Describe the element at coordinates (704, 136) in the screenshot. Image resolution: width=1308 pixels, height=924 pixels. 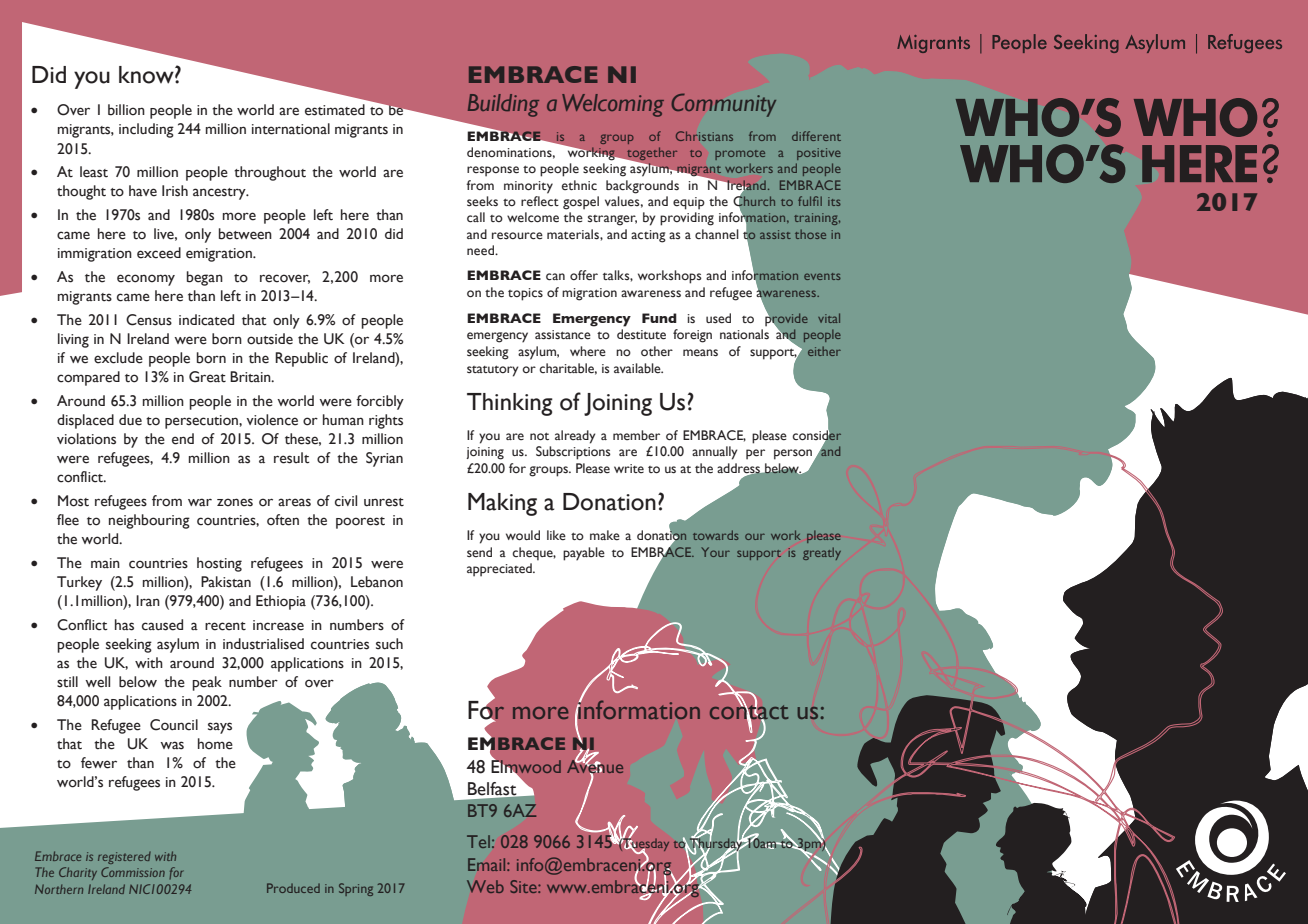
I see `Christians` at that location.
